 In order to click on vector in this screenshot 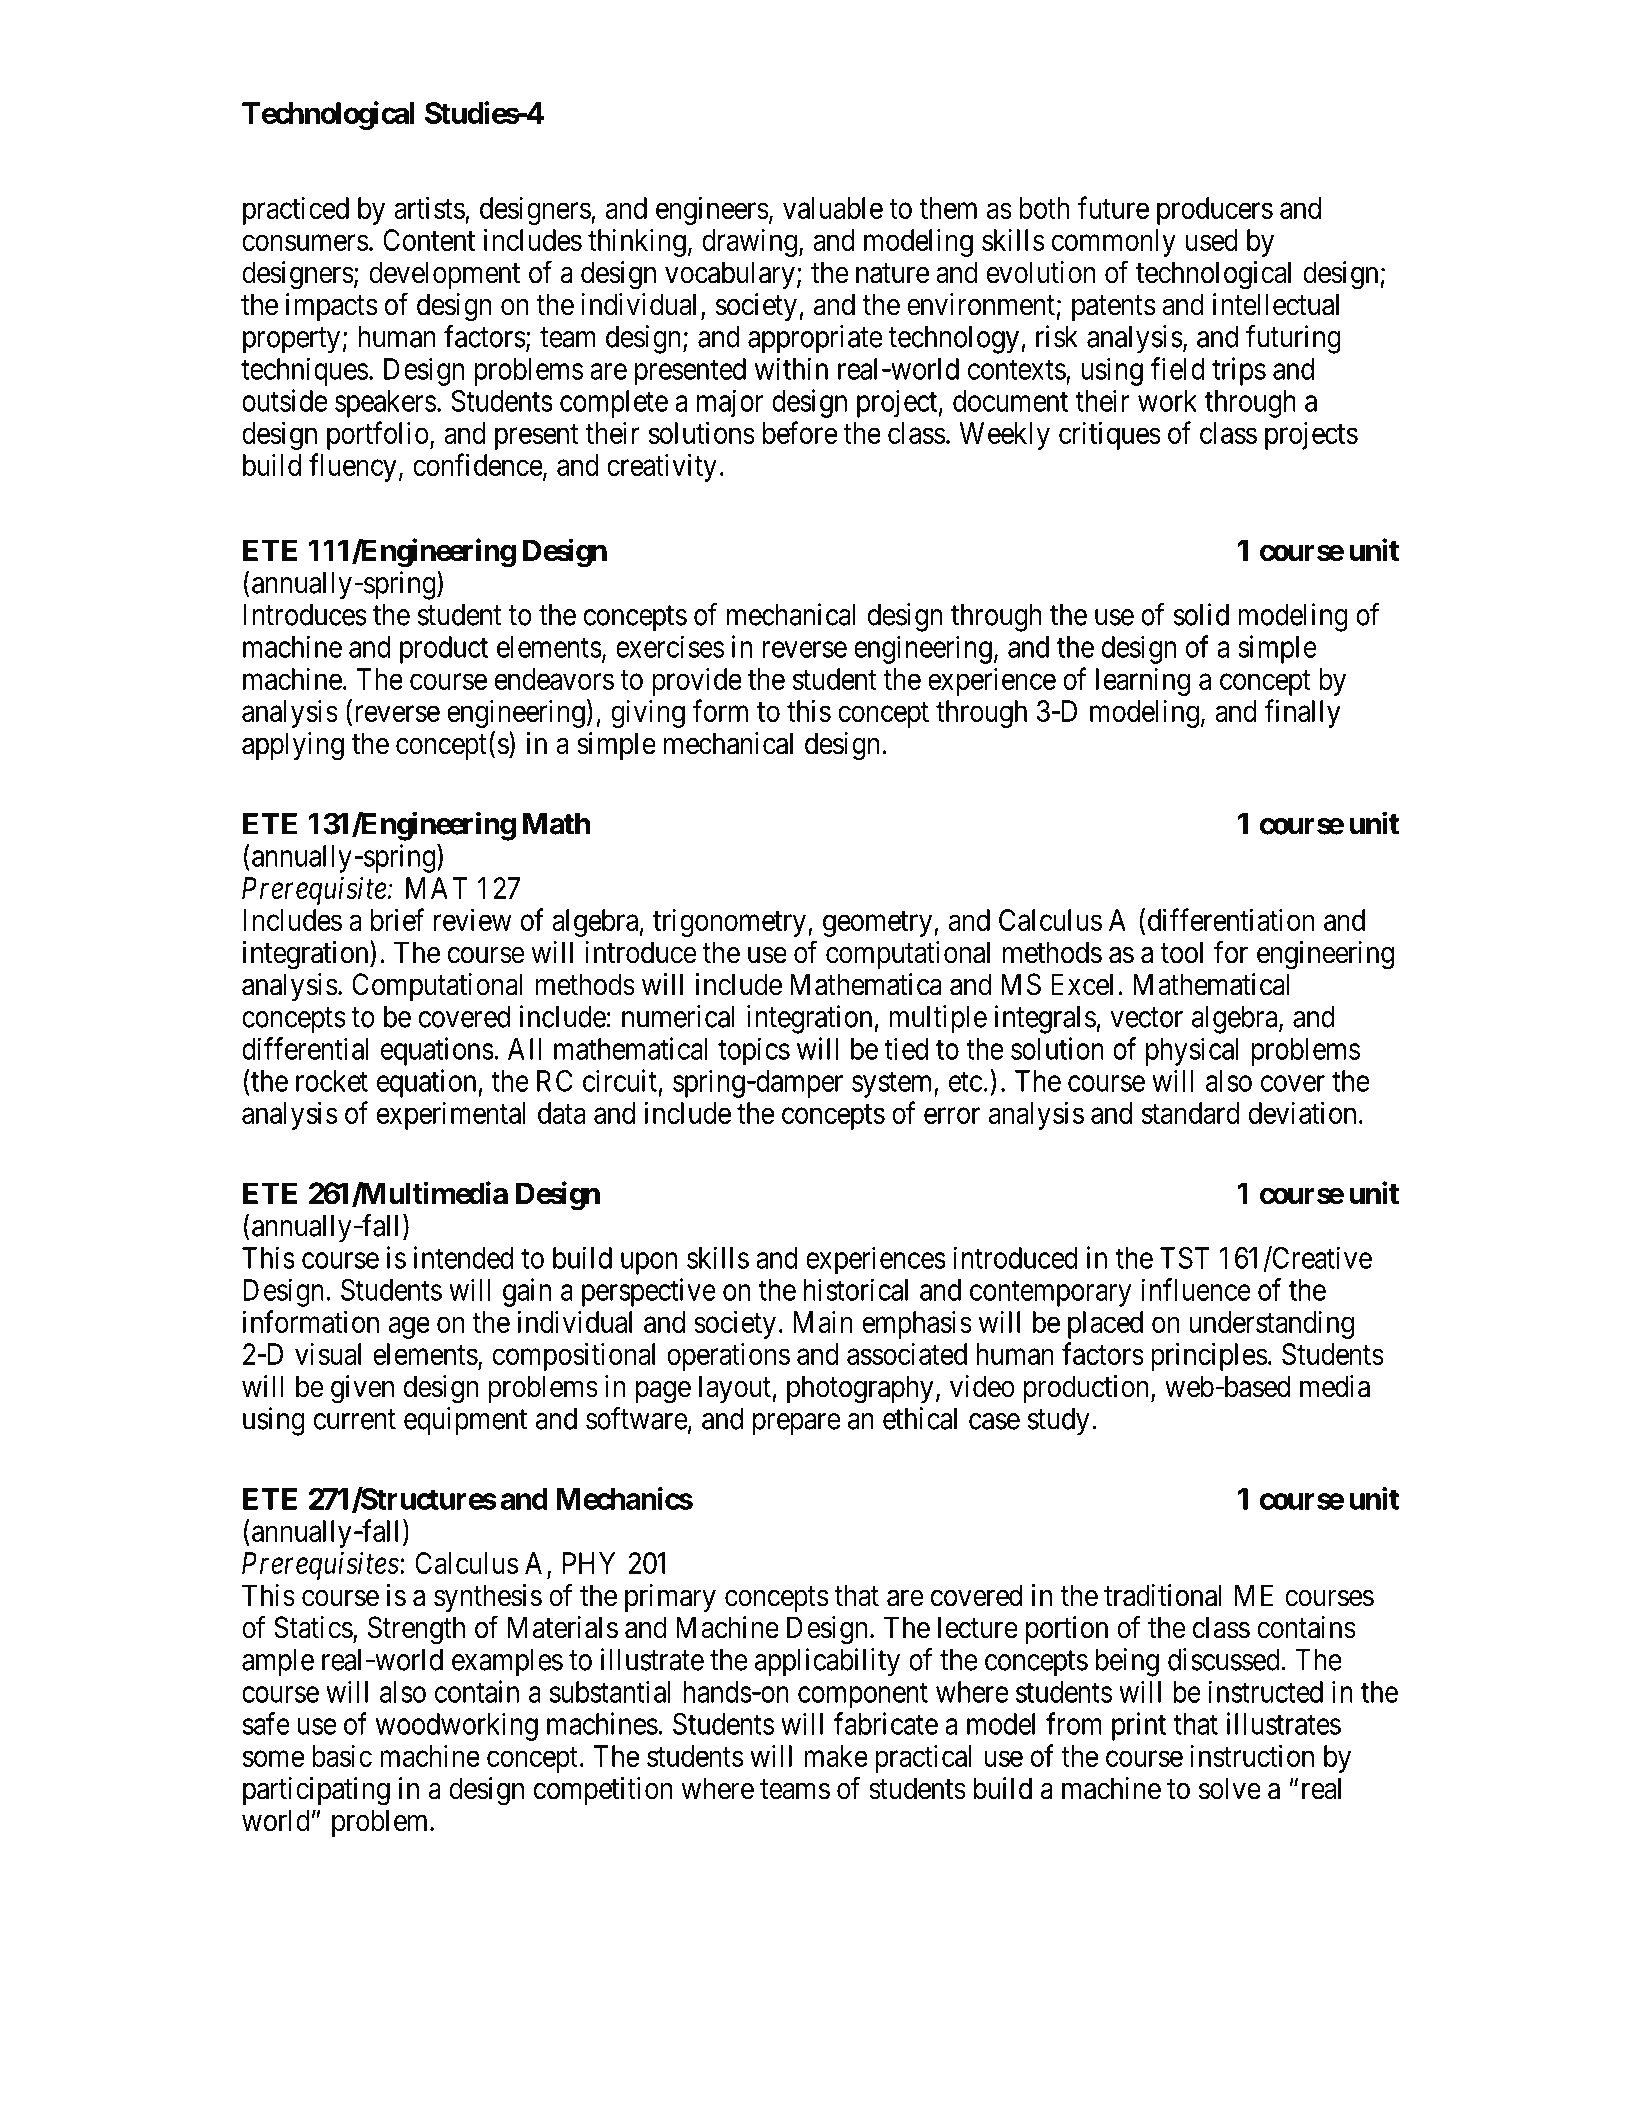, I will do `click(1146, 1018)`.
